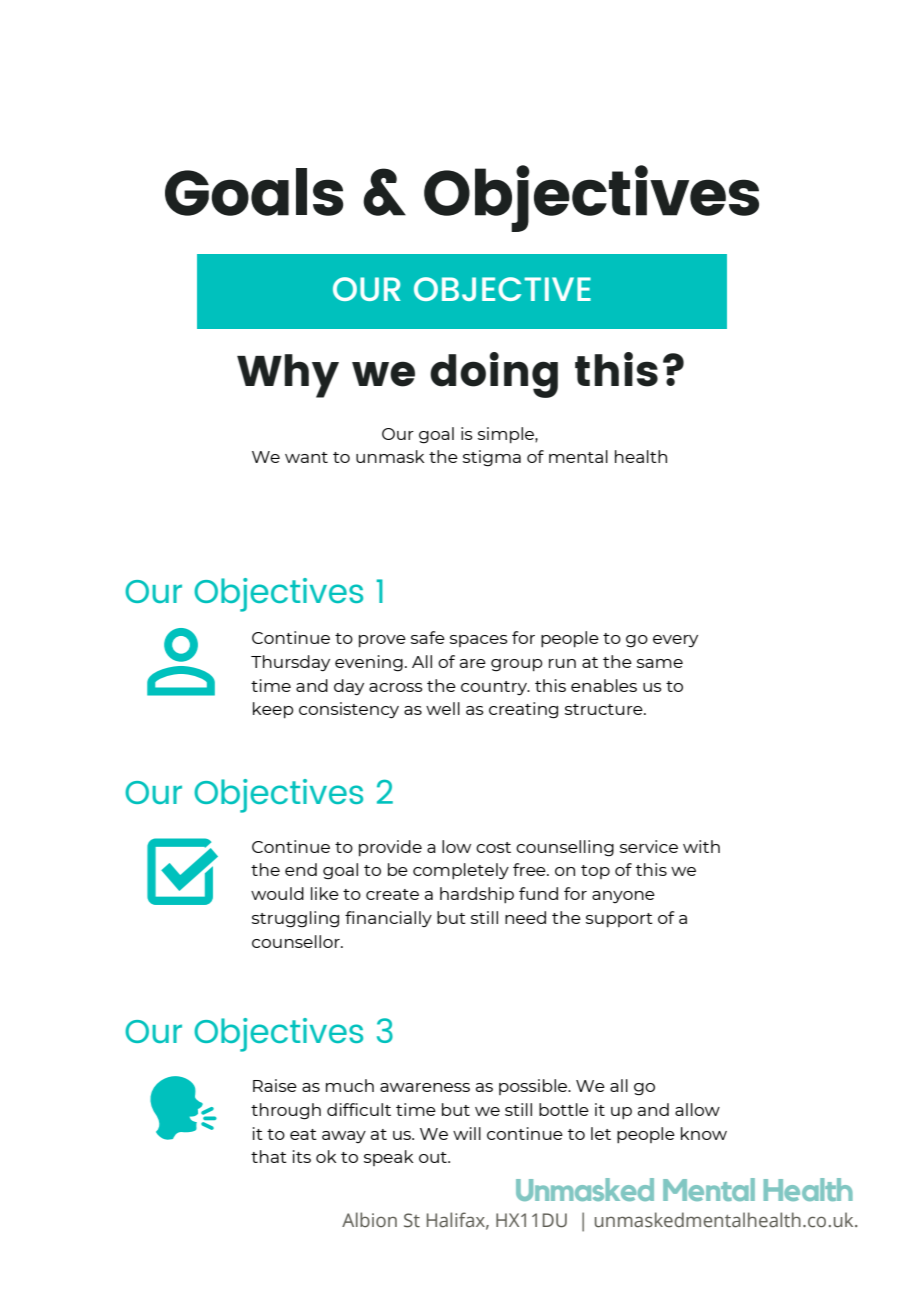 The width and height of the document is (924, 1308). Describe the element at coordinates (434, 1157) in the document. I see `out` at that location.
